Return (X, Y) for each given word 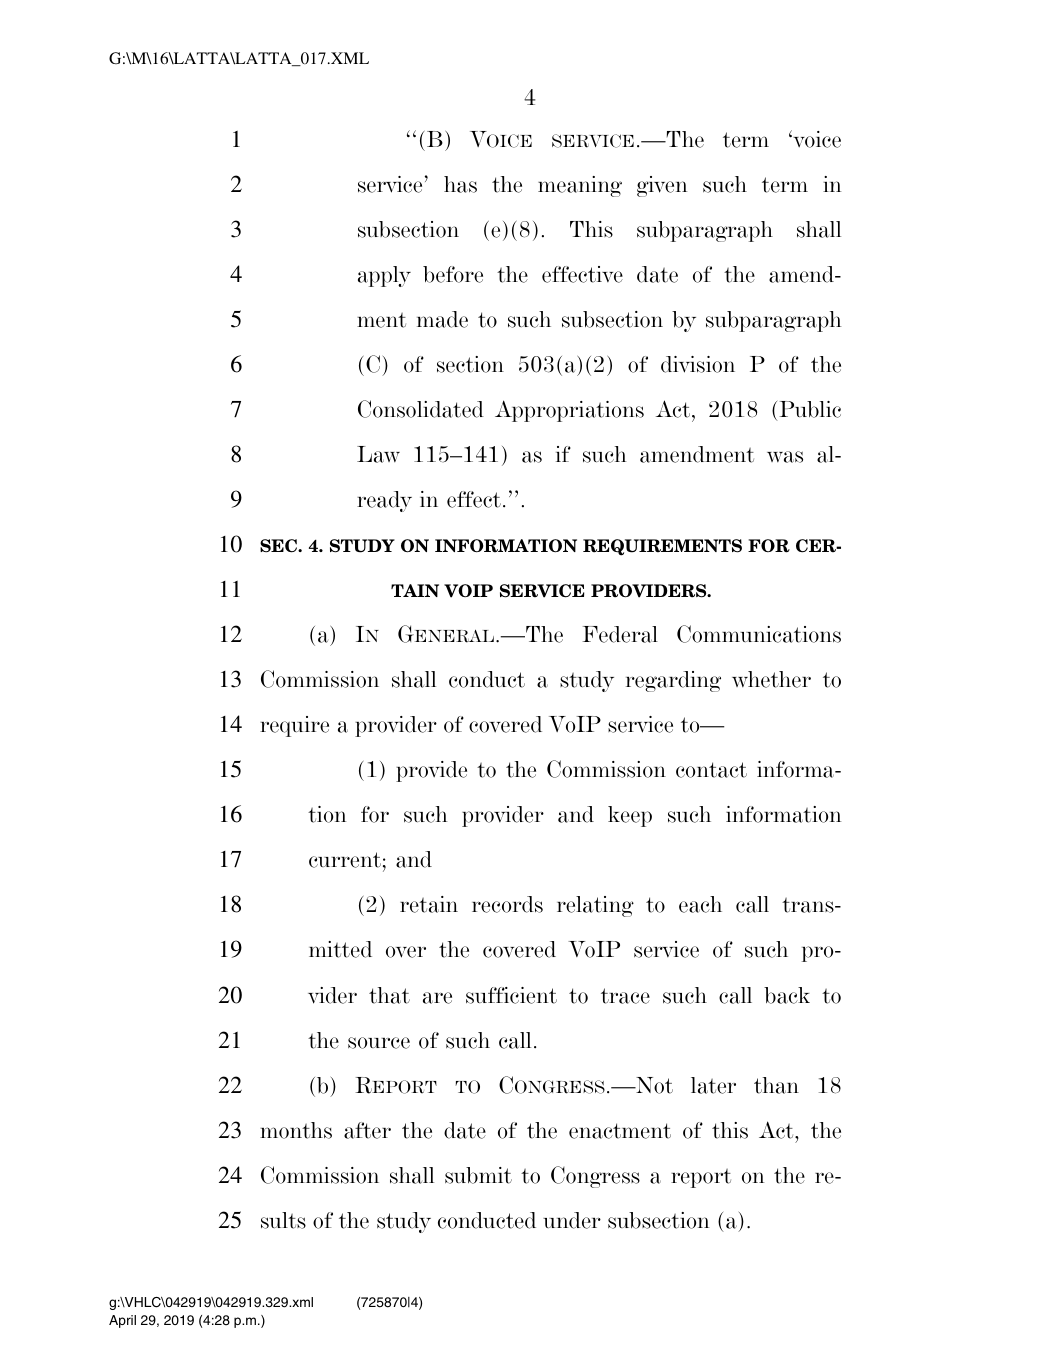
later (713, 1085)
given (662, 186)
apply (384, 276)
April (122, 1321)
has (460, 184)
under (572, 1220)
